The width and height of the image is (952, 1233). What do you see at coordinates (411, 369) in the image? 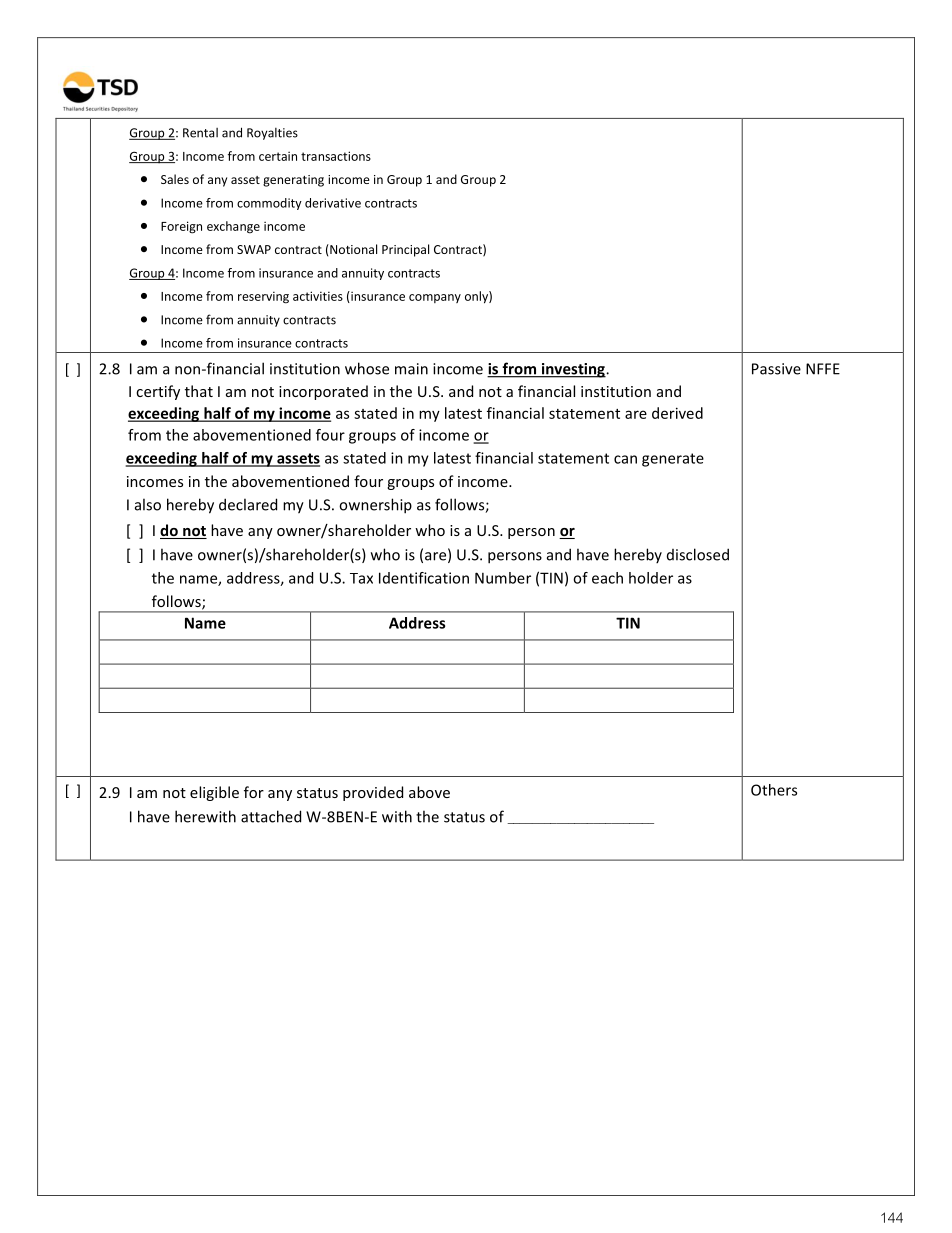
I see `main` at bounding box center [411, 369].
